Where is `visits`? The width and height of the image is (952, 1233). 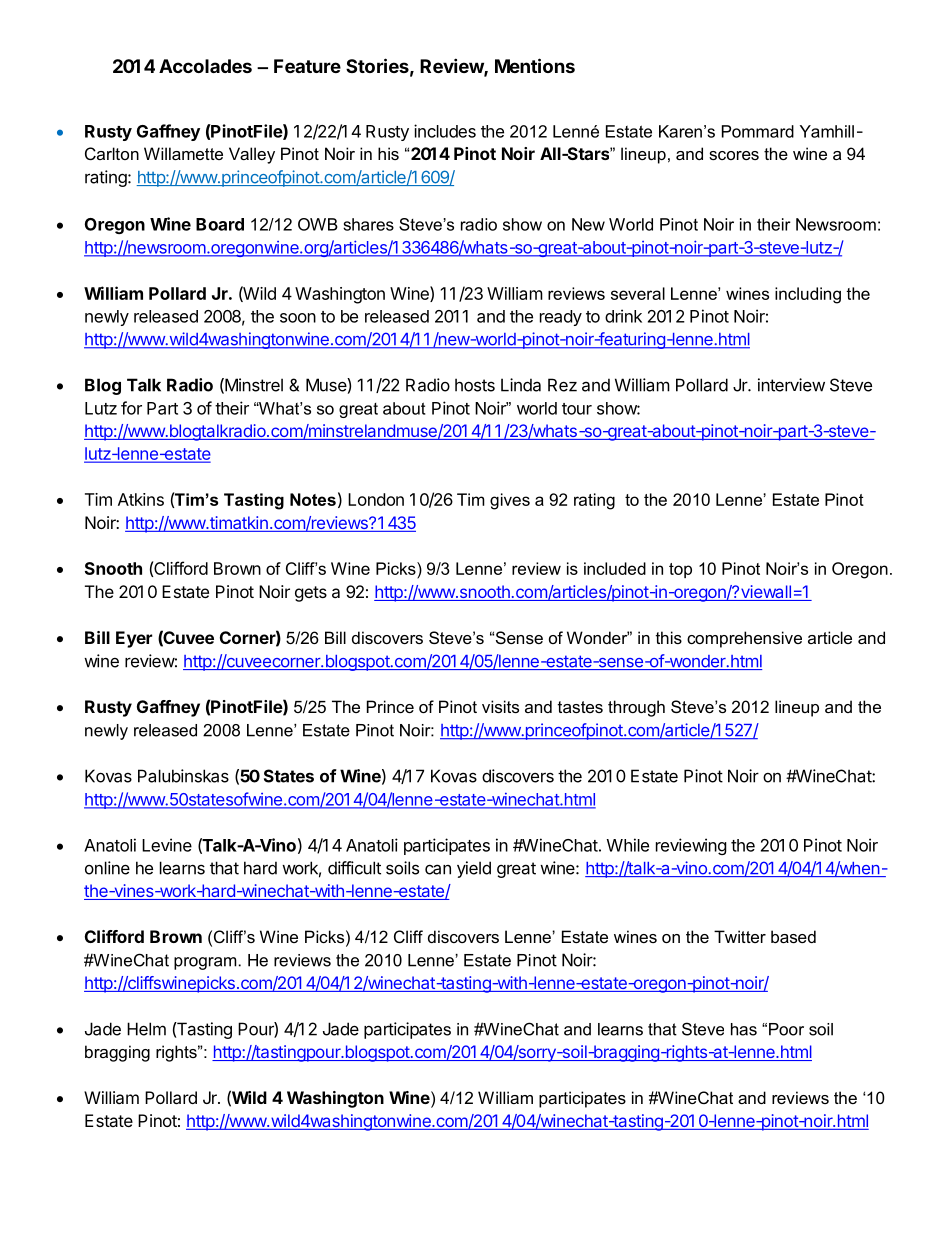
visits is located at coordinates (500, 706).
